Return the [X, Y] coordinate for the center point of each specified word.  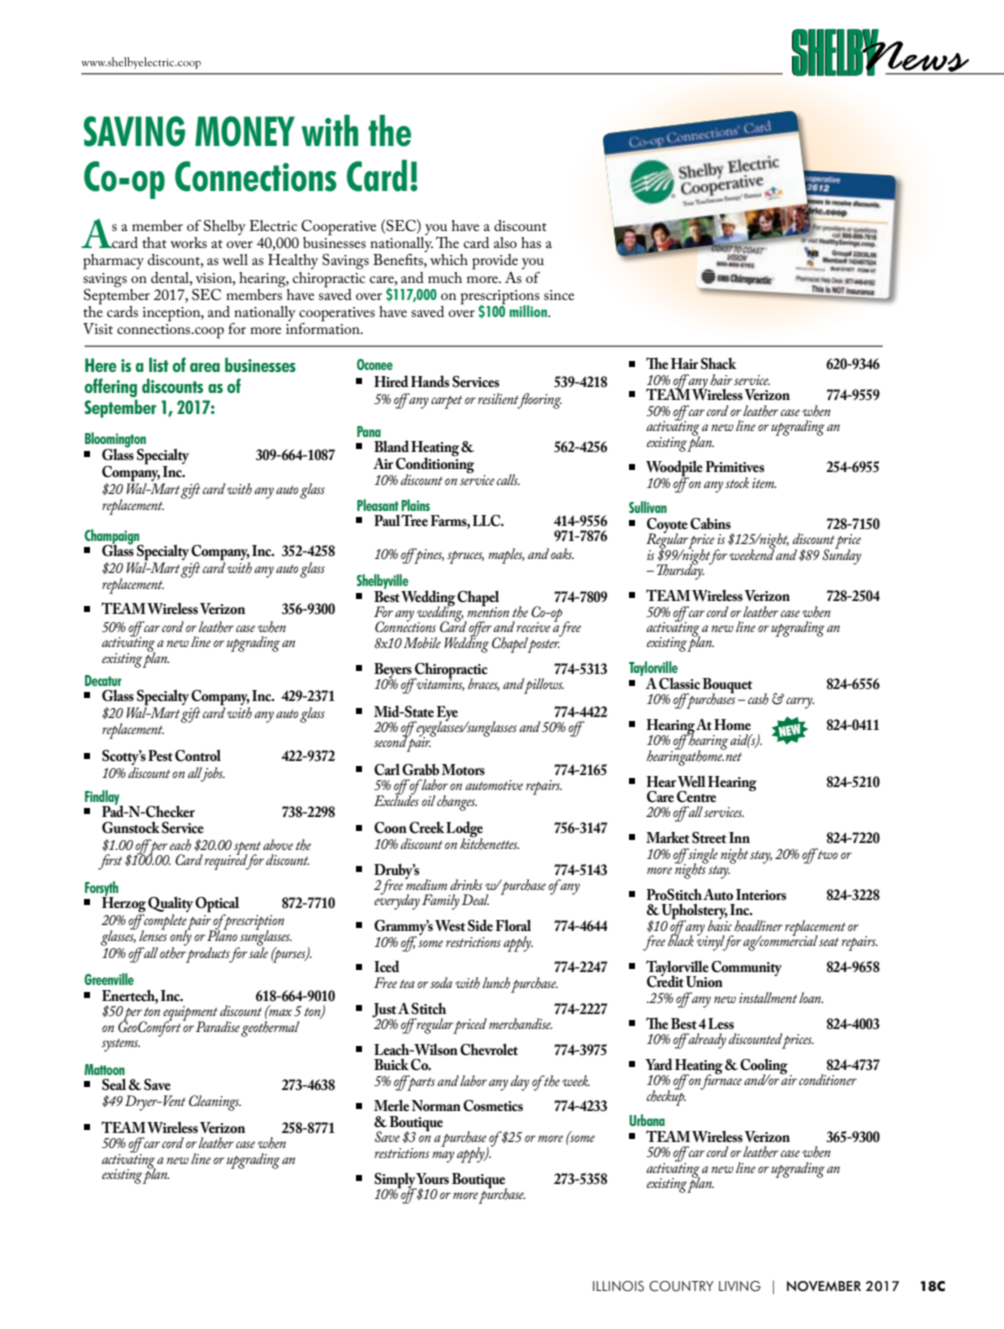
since [559, 295]
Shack [718, 364]
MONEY [245, 131]
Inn [739, 837]
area [205, 367]
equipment [190, 1014]
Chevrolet [489, 1049]
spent [247, 849]
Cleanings [215, 1103]
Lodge [464, 830]
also [505, 242]
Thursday [680, 571]
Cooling [764, 1067]
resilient [499, 400]
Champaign [113, 537]
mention [488, 610]
